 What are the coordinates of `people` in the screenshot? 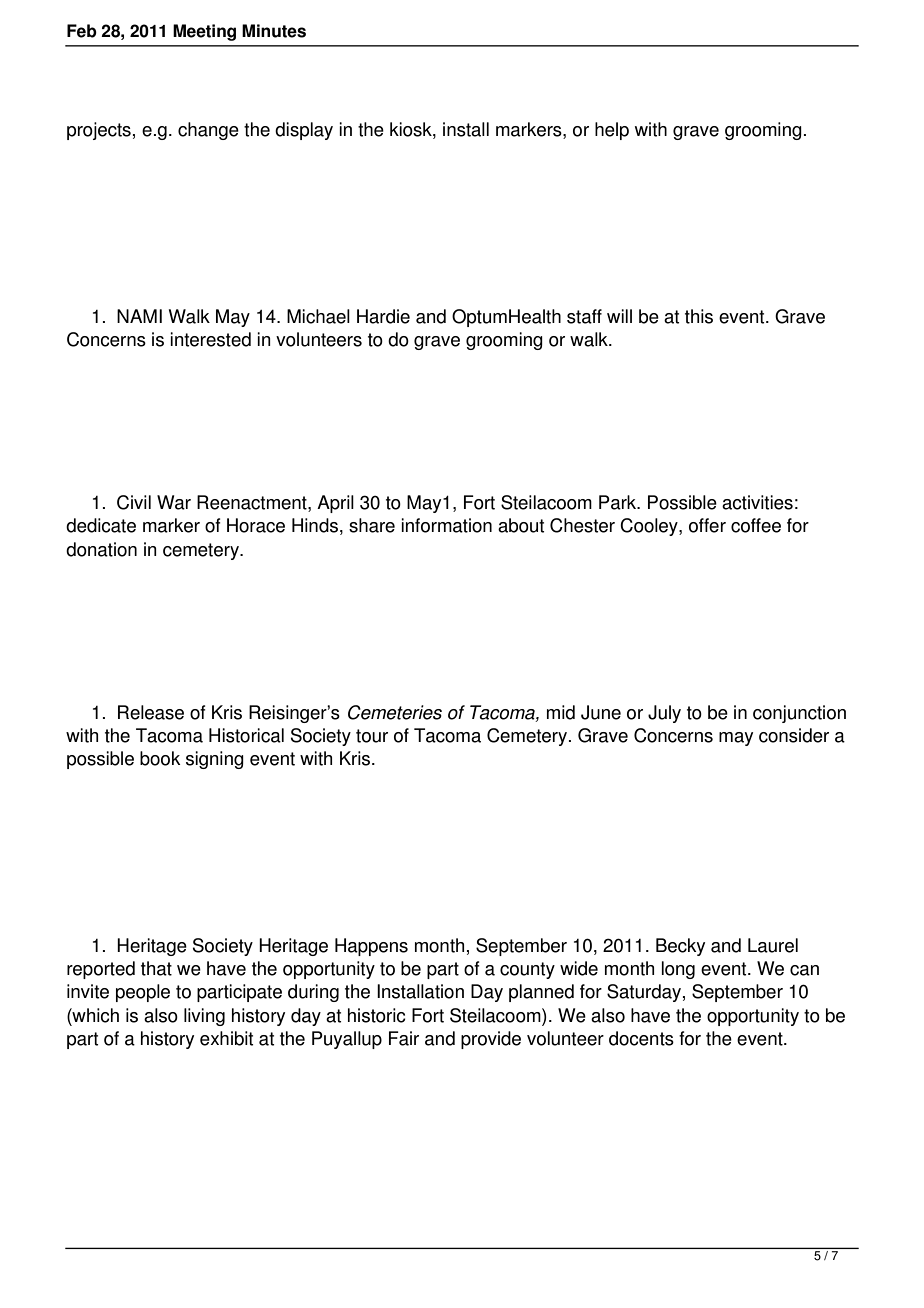 It's located at (143, 993).
